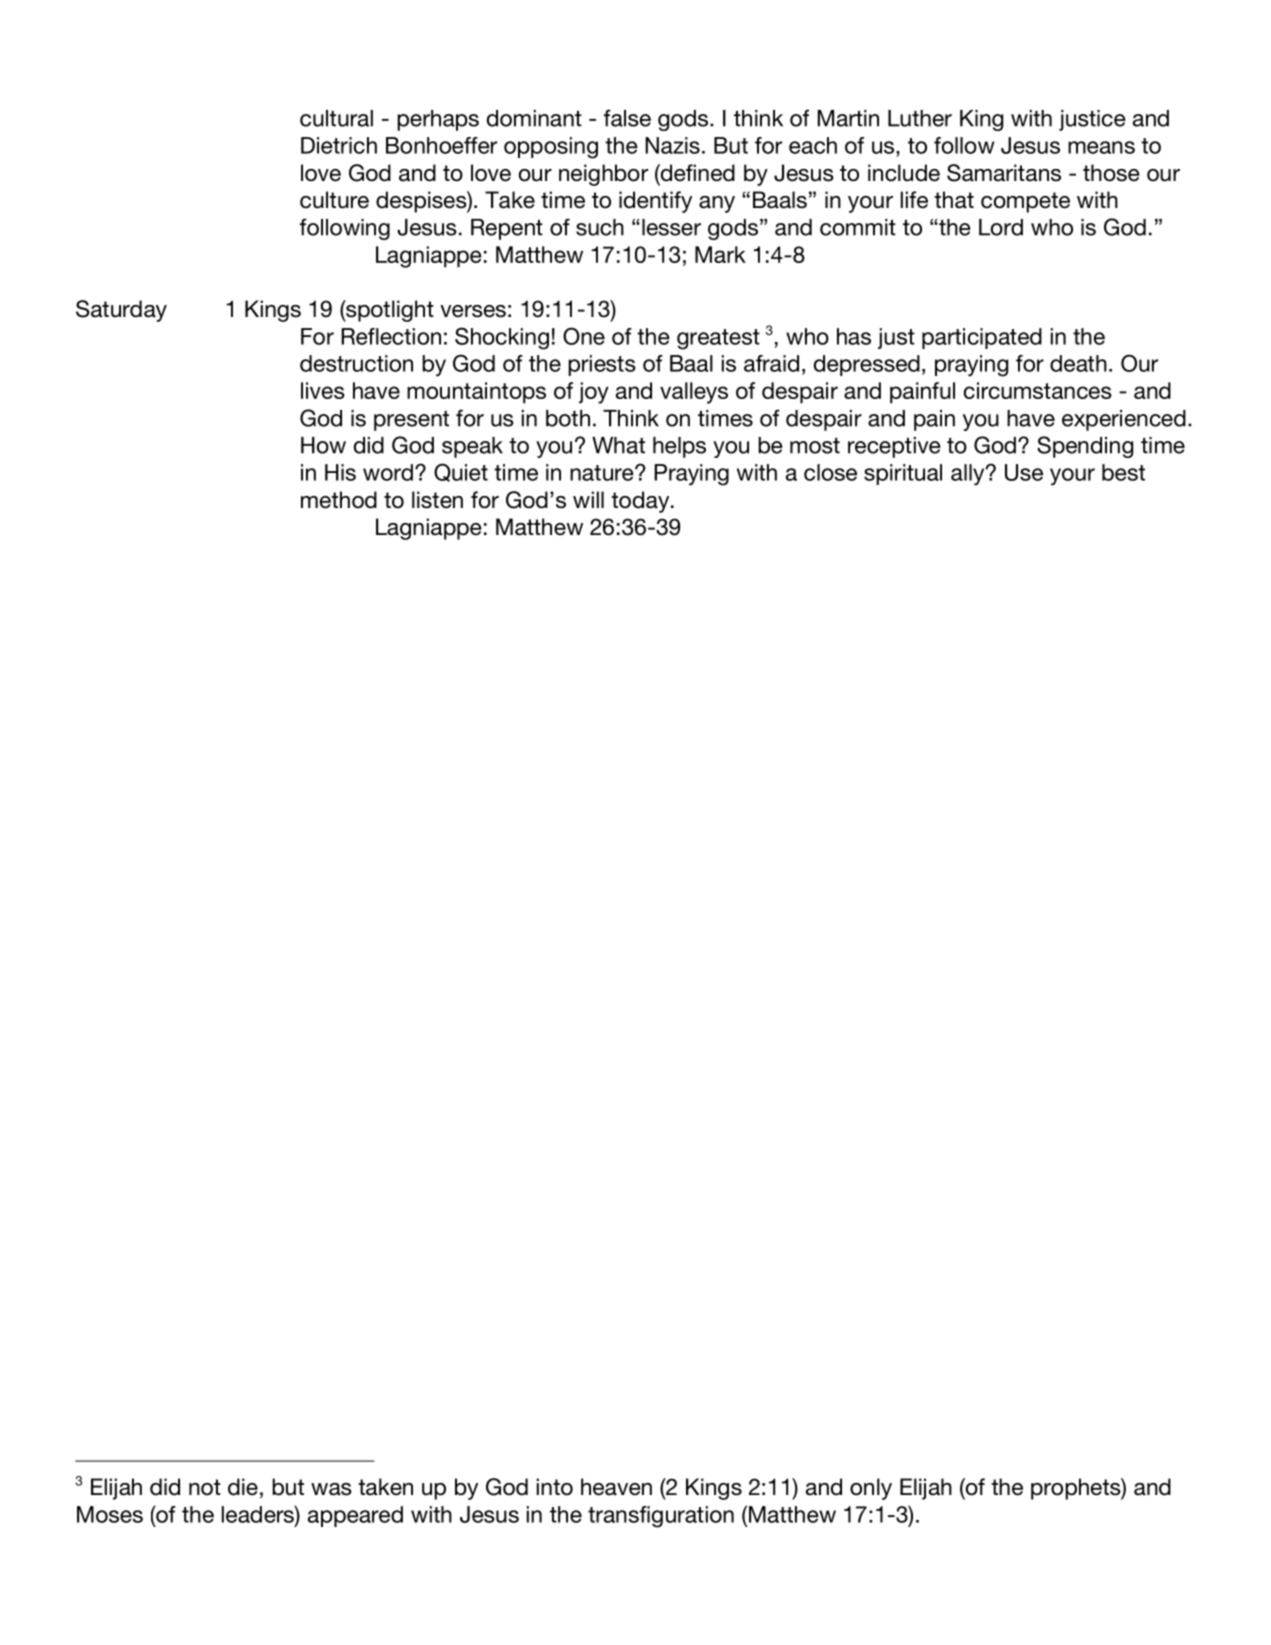  I want to click on today, so click(641, 502).
